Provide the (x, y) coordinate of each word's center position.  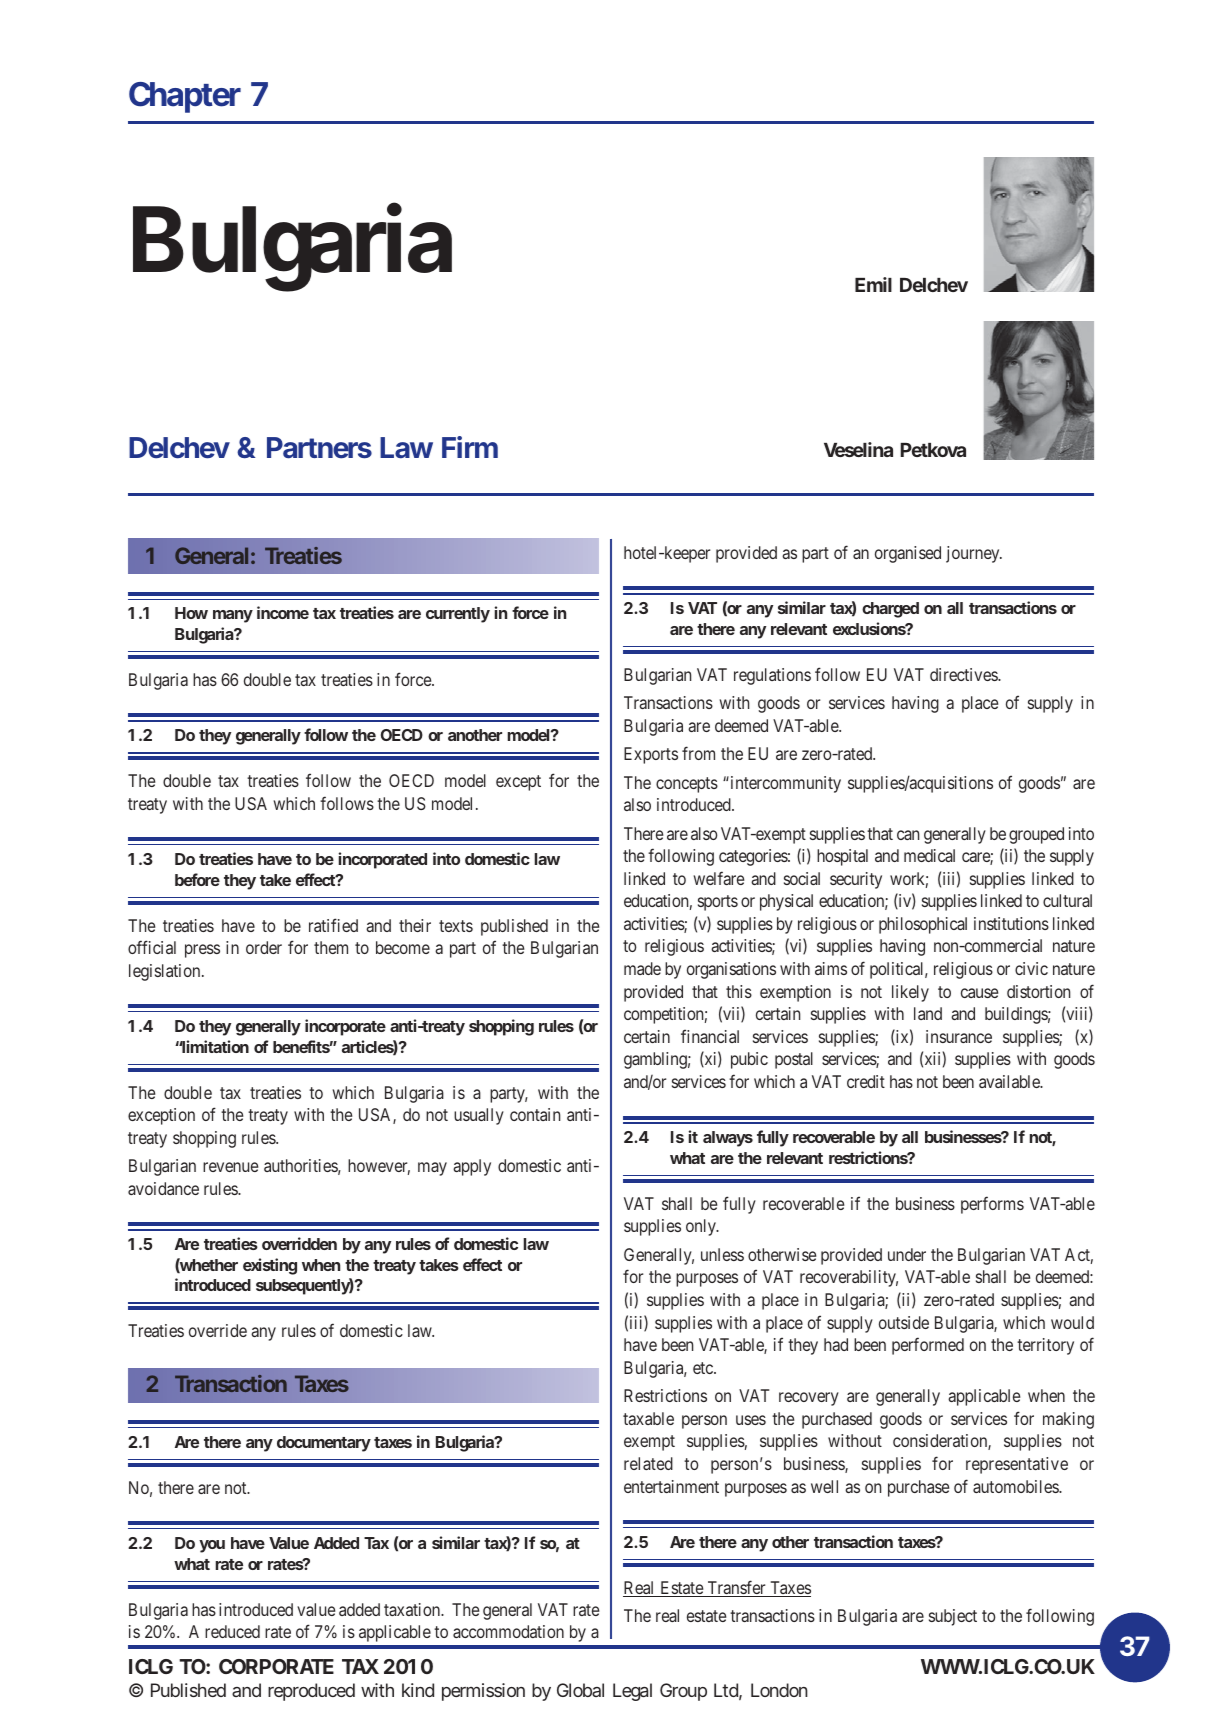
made (642, 968)
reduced (232, 1631)
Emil (873, 284)
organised (908, 554)
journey (974, 554)
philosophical (923, 925)
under (907, 1254)
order (264, 947)
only (702, 1227)
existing (270, 1266)
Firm (470, 447)
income (283, 612)
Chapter (185, 97)
